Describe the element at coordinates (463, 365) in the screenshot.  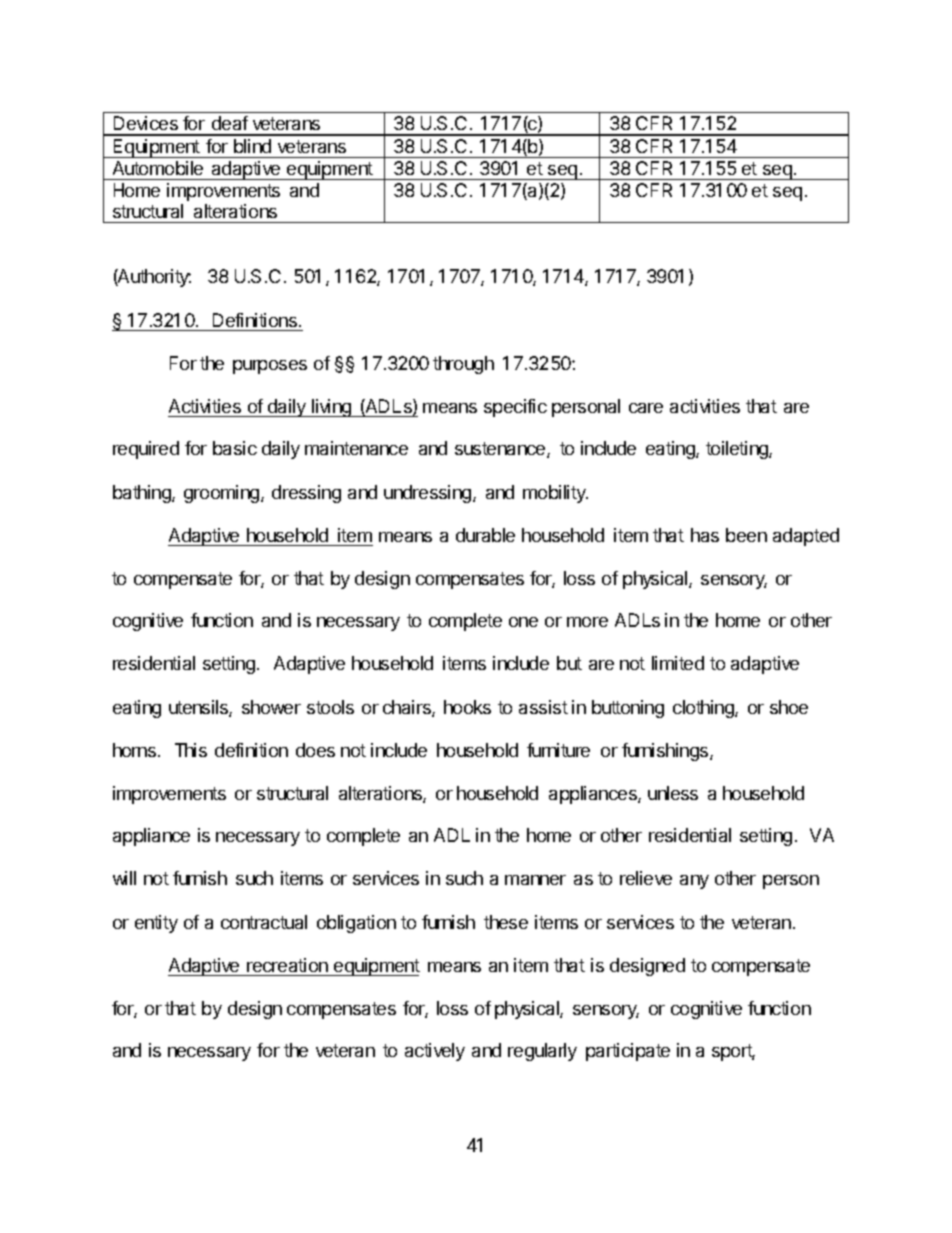
I see `through` at that location.
